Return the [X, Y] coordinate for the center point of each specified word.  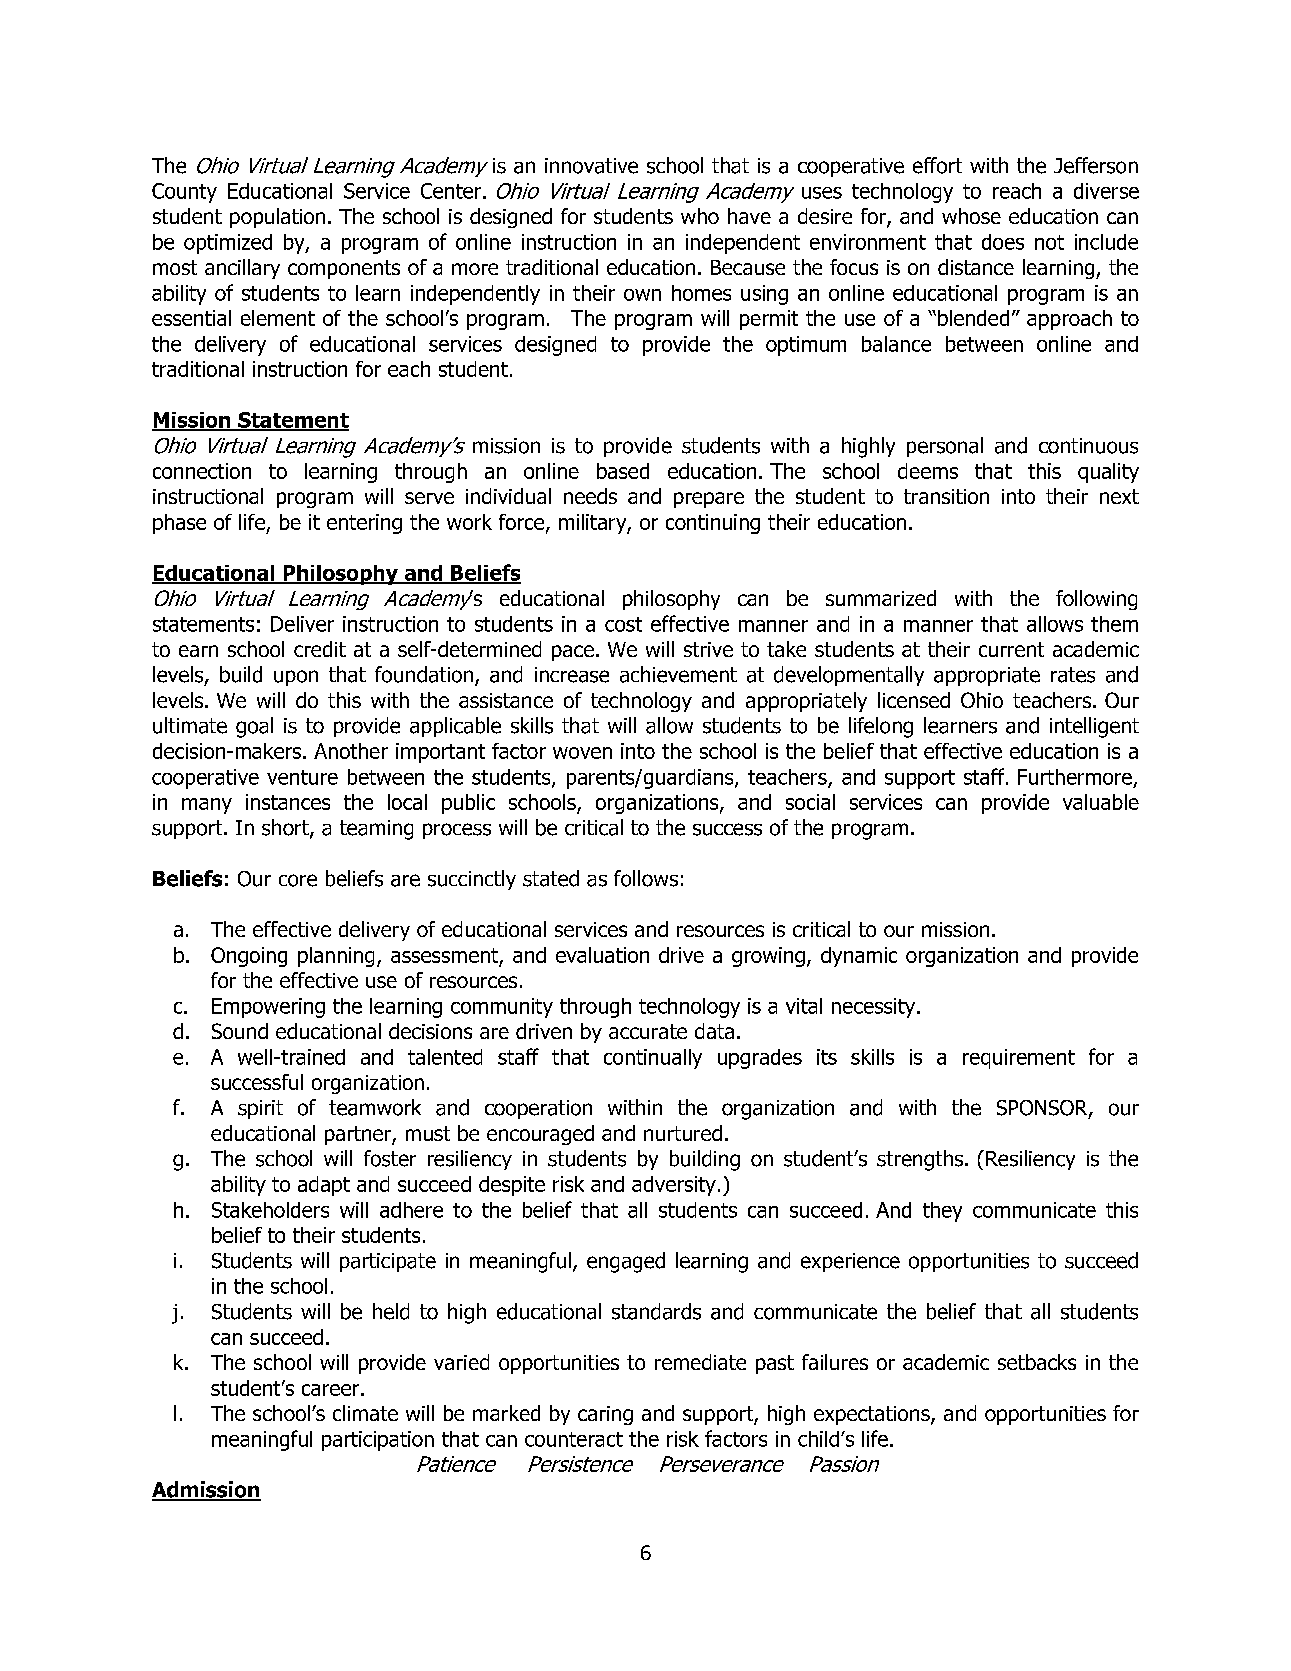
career [330, 1390]
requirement [1019, 1059]
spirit [260, 1109]
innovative [591, 166]
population [277, 218]
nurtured [683, 1133]
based [623, 471]
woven [582, 753]
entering [364, 524]
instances [288, 802]
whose [971, 216]
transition [946, 496]
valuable [1101, 802]
